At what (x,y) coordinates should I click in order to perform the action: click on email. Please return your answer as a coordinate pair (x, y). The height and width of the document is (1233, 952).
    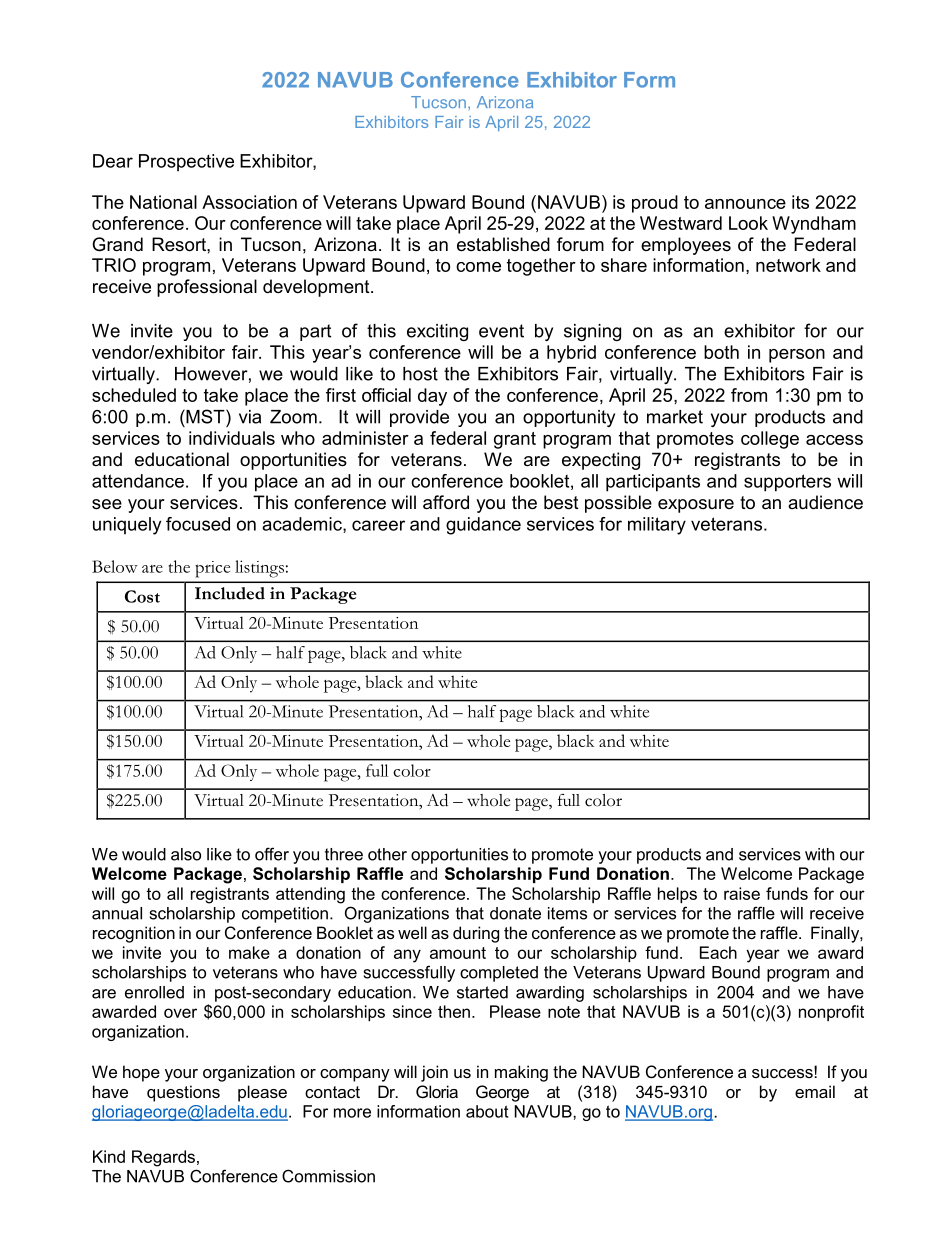
    Looking at the image, I should click on (815, 1091).
